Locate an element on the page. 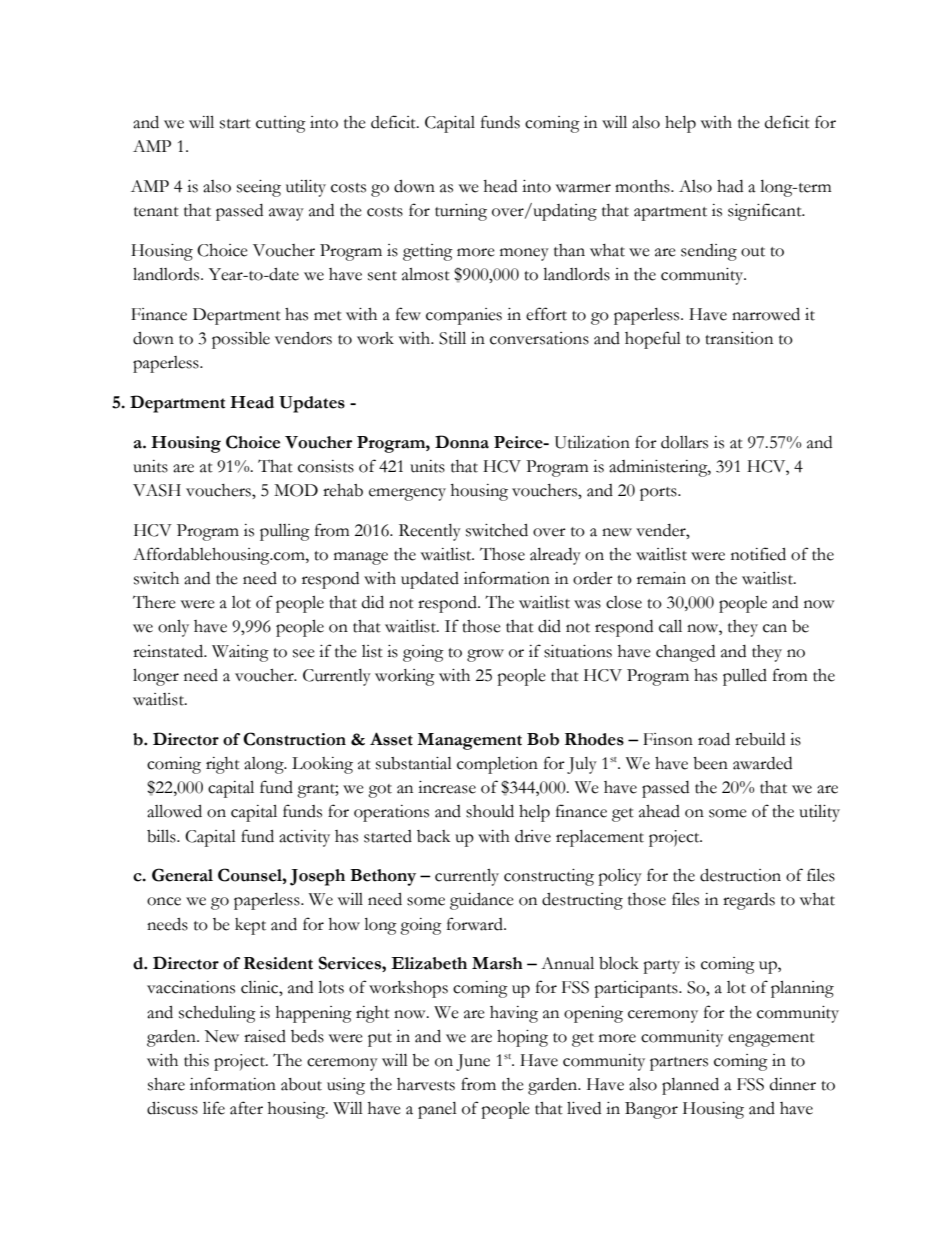 The image size is (952, 1233). after is located at coordinates (246, 1108).
